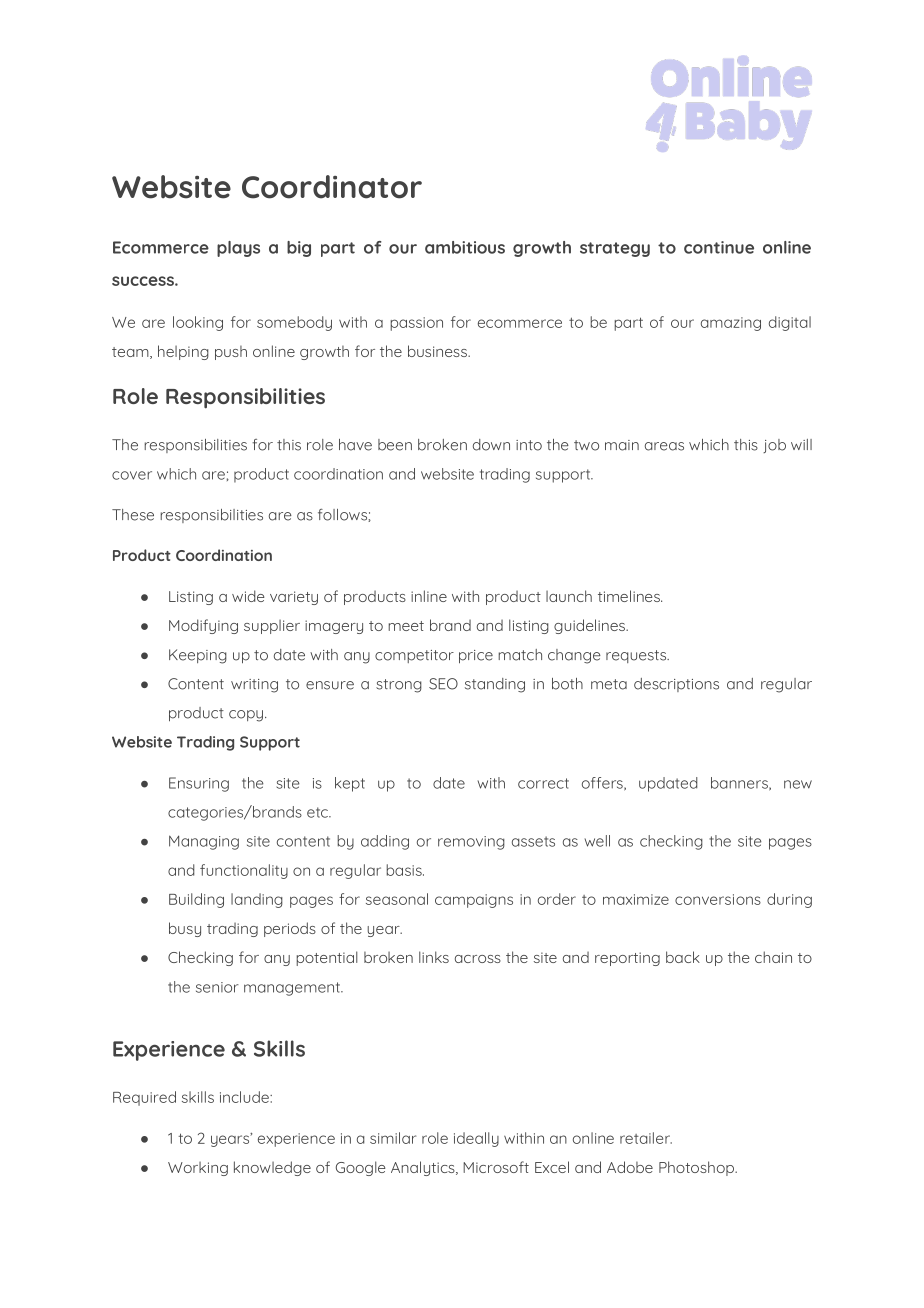 The image size is (924, 1308). Describe the element at coordinates (798, 784) in the screenshot. I see `new` at that location.
